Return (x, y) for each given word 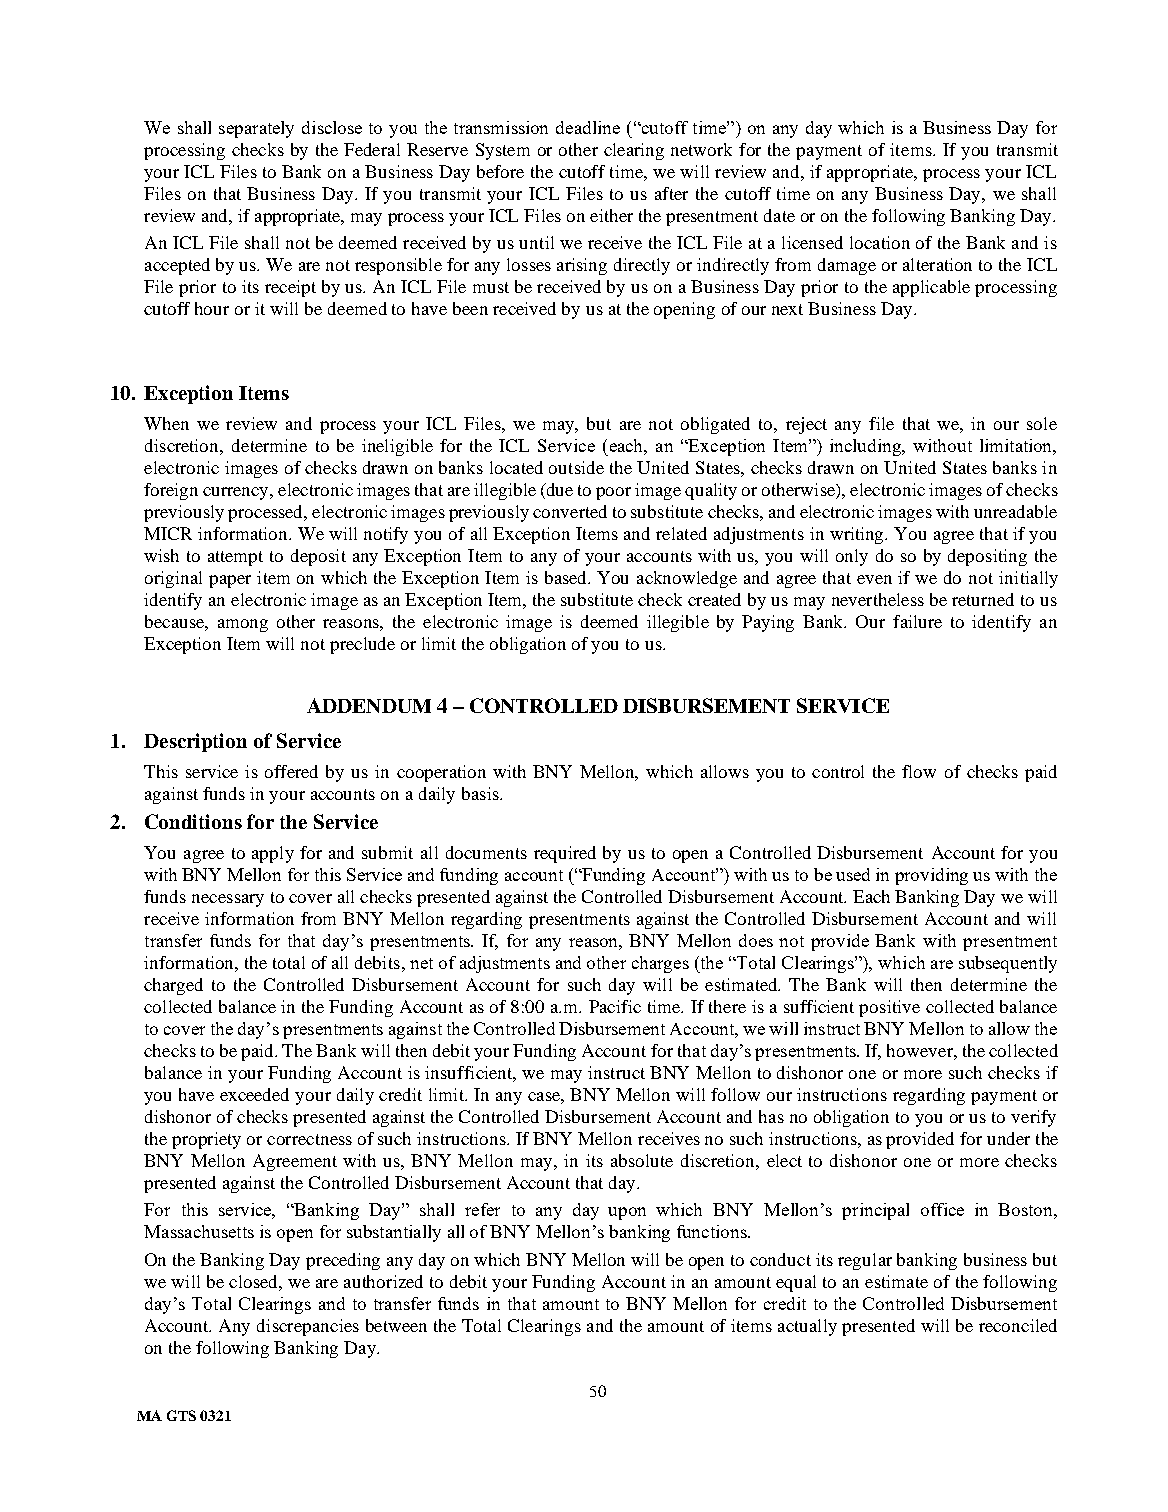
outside (576, 467)
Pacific (615, 1006)
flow (919, 771)
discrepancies (308, 1327)
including (867, 447)
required (565, 854)
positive (889, 1008)
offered (291, 771)
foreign (171, 491)
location (880, 242)
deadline (588, 127)
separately (256, 129)
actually (807, 1327)
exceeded (254, 1094)
